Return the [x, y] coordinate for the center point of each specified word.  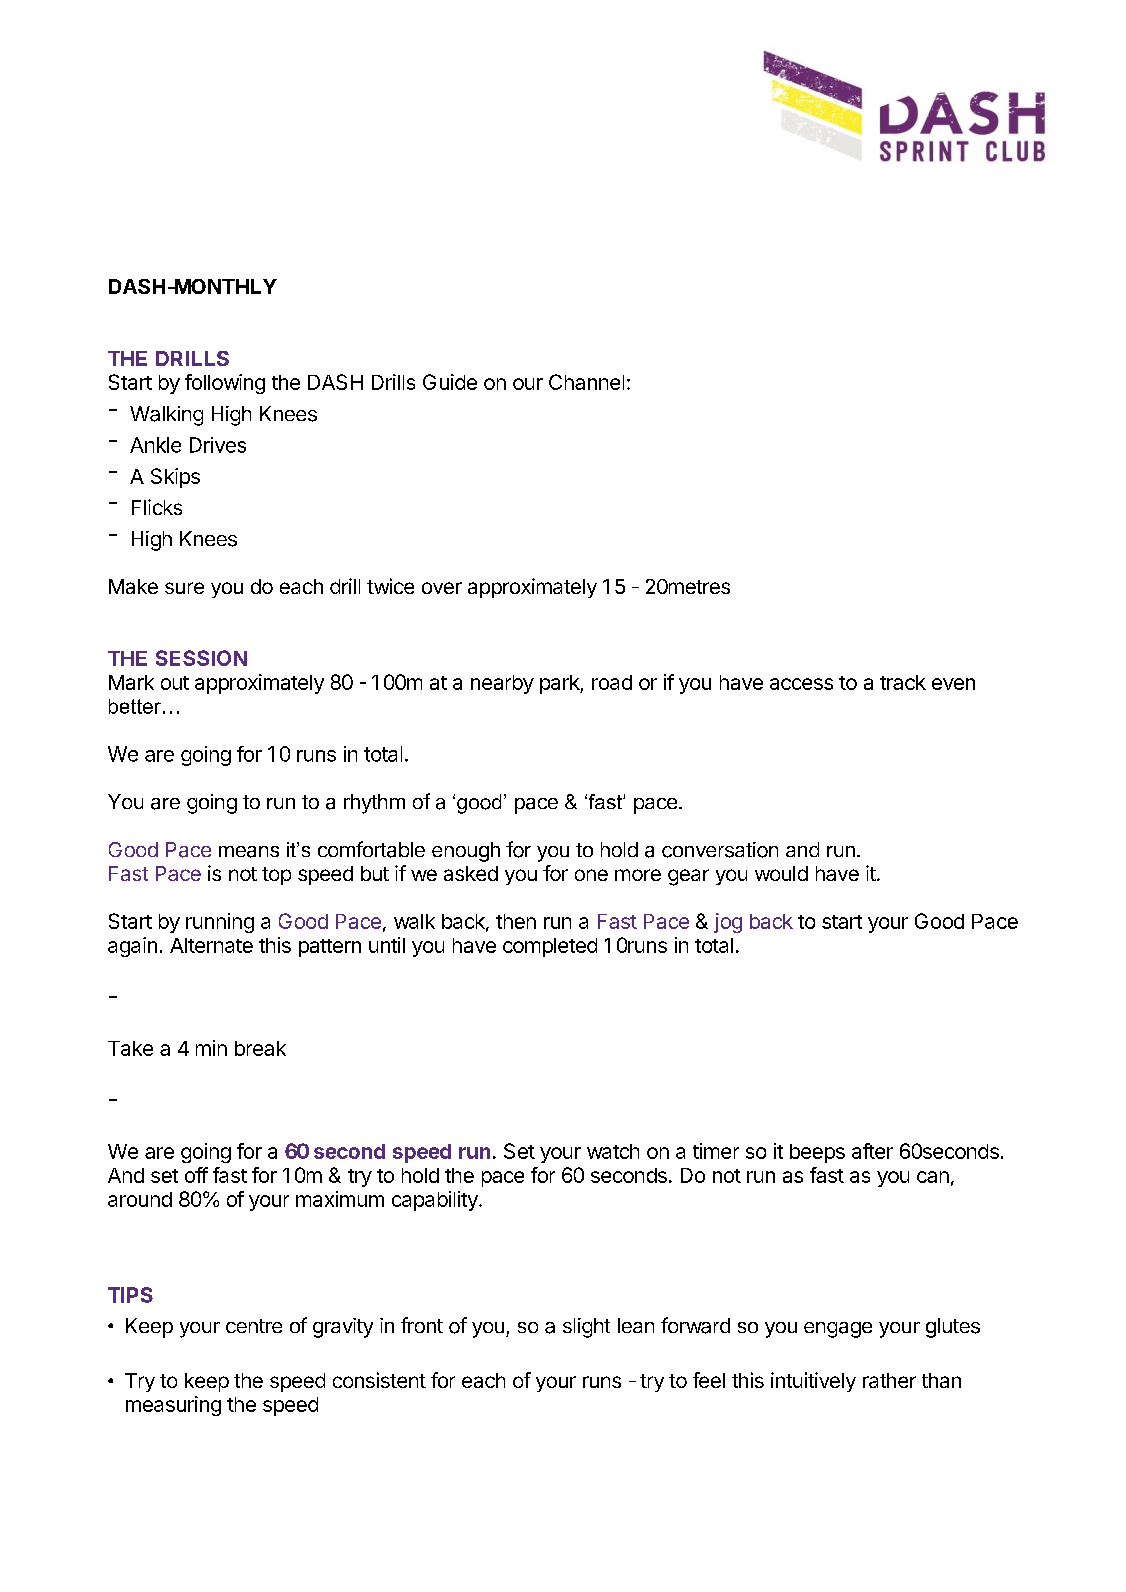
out [175, 683]
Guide [450, 382]
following [225, 384]
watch [613, 1151]
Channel [586, 382]
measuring [173, 1406]
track [903, 682]
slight [586, 1328]
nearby [502, 684]
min [211, 1048]
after [872, 1151]
